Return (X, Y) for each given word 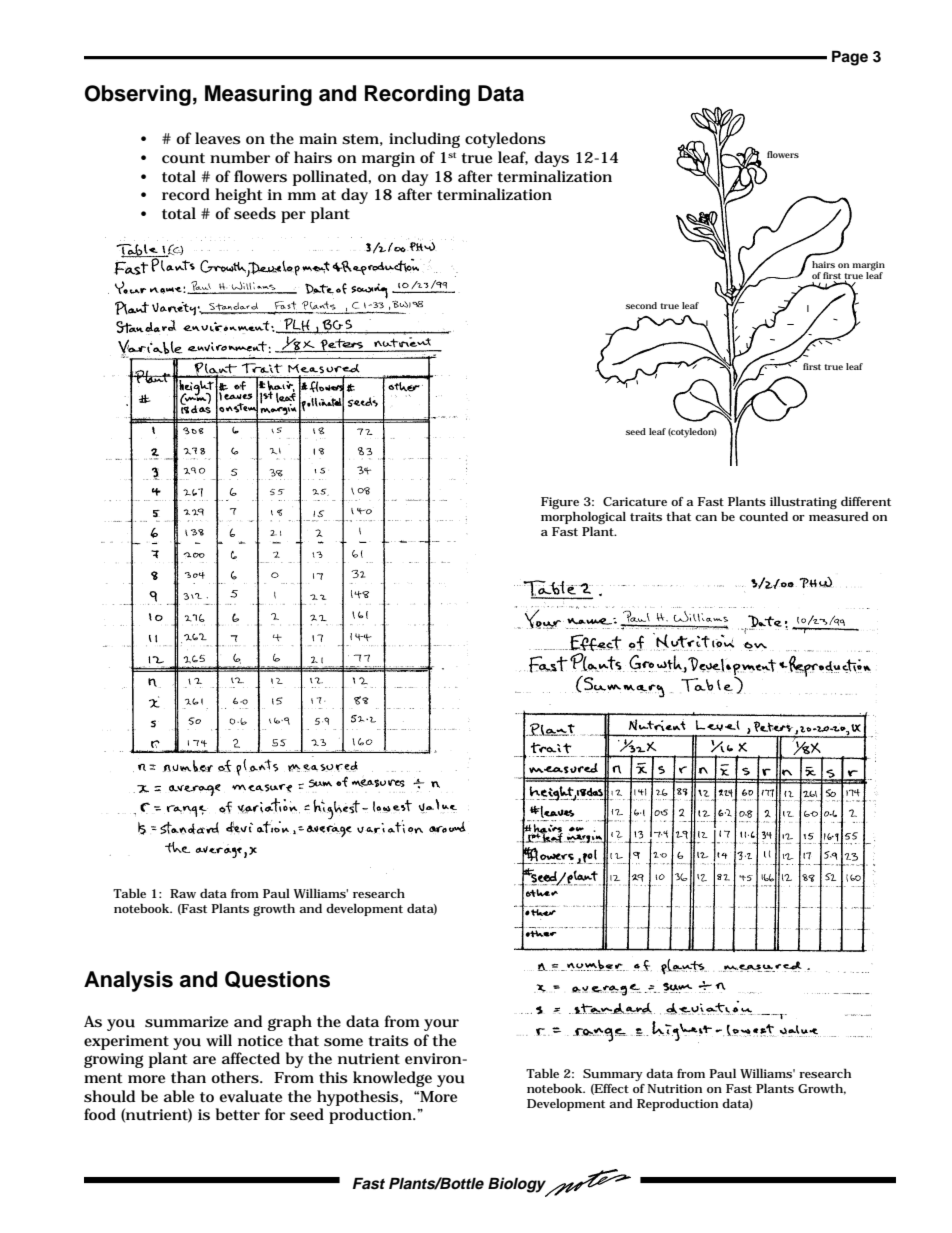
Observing (138, 95)
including (424, 140)
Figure (560, 504)
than (188, 1077)
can (706, 518)
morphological (583, 519)
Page (850, 58)
